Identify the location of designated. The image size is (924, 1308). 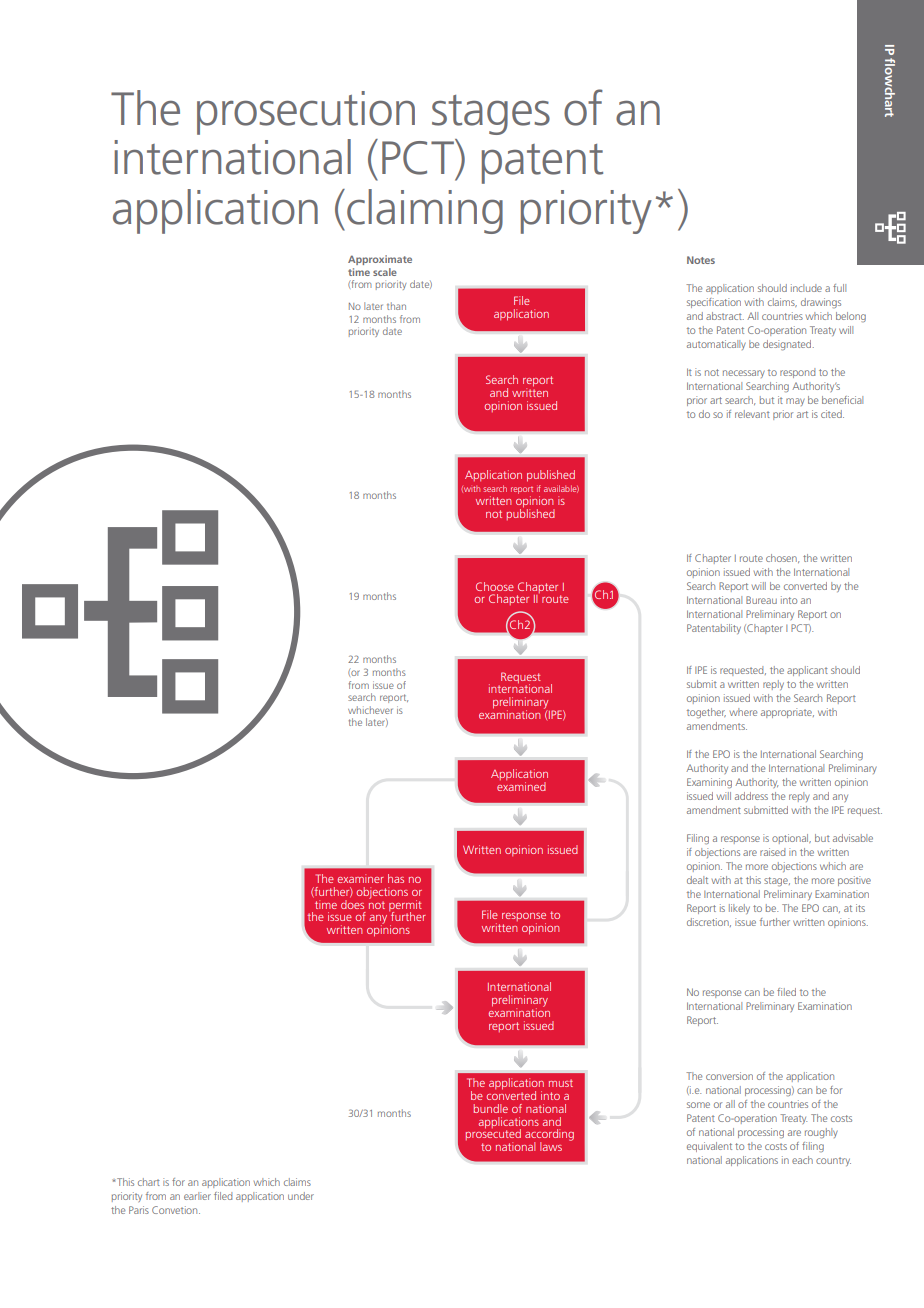
(788, 345).
